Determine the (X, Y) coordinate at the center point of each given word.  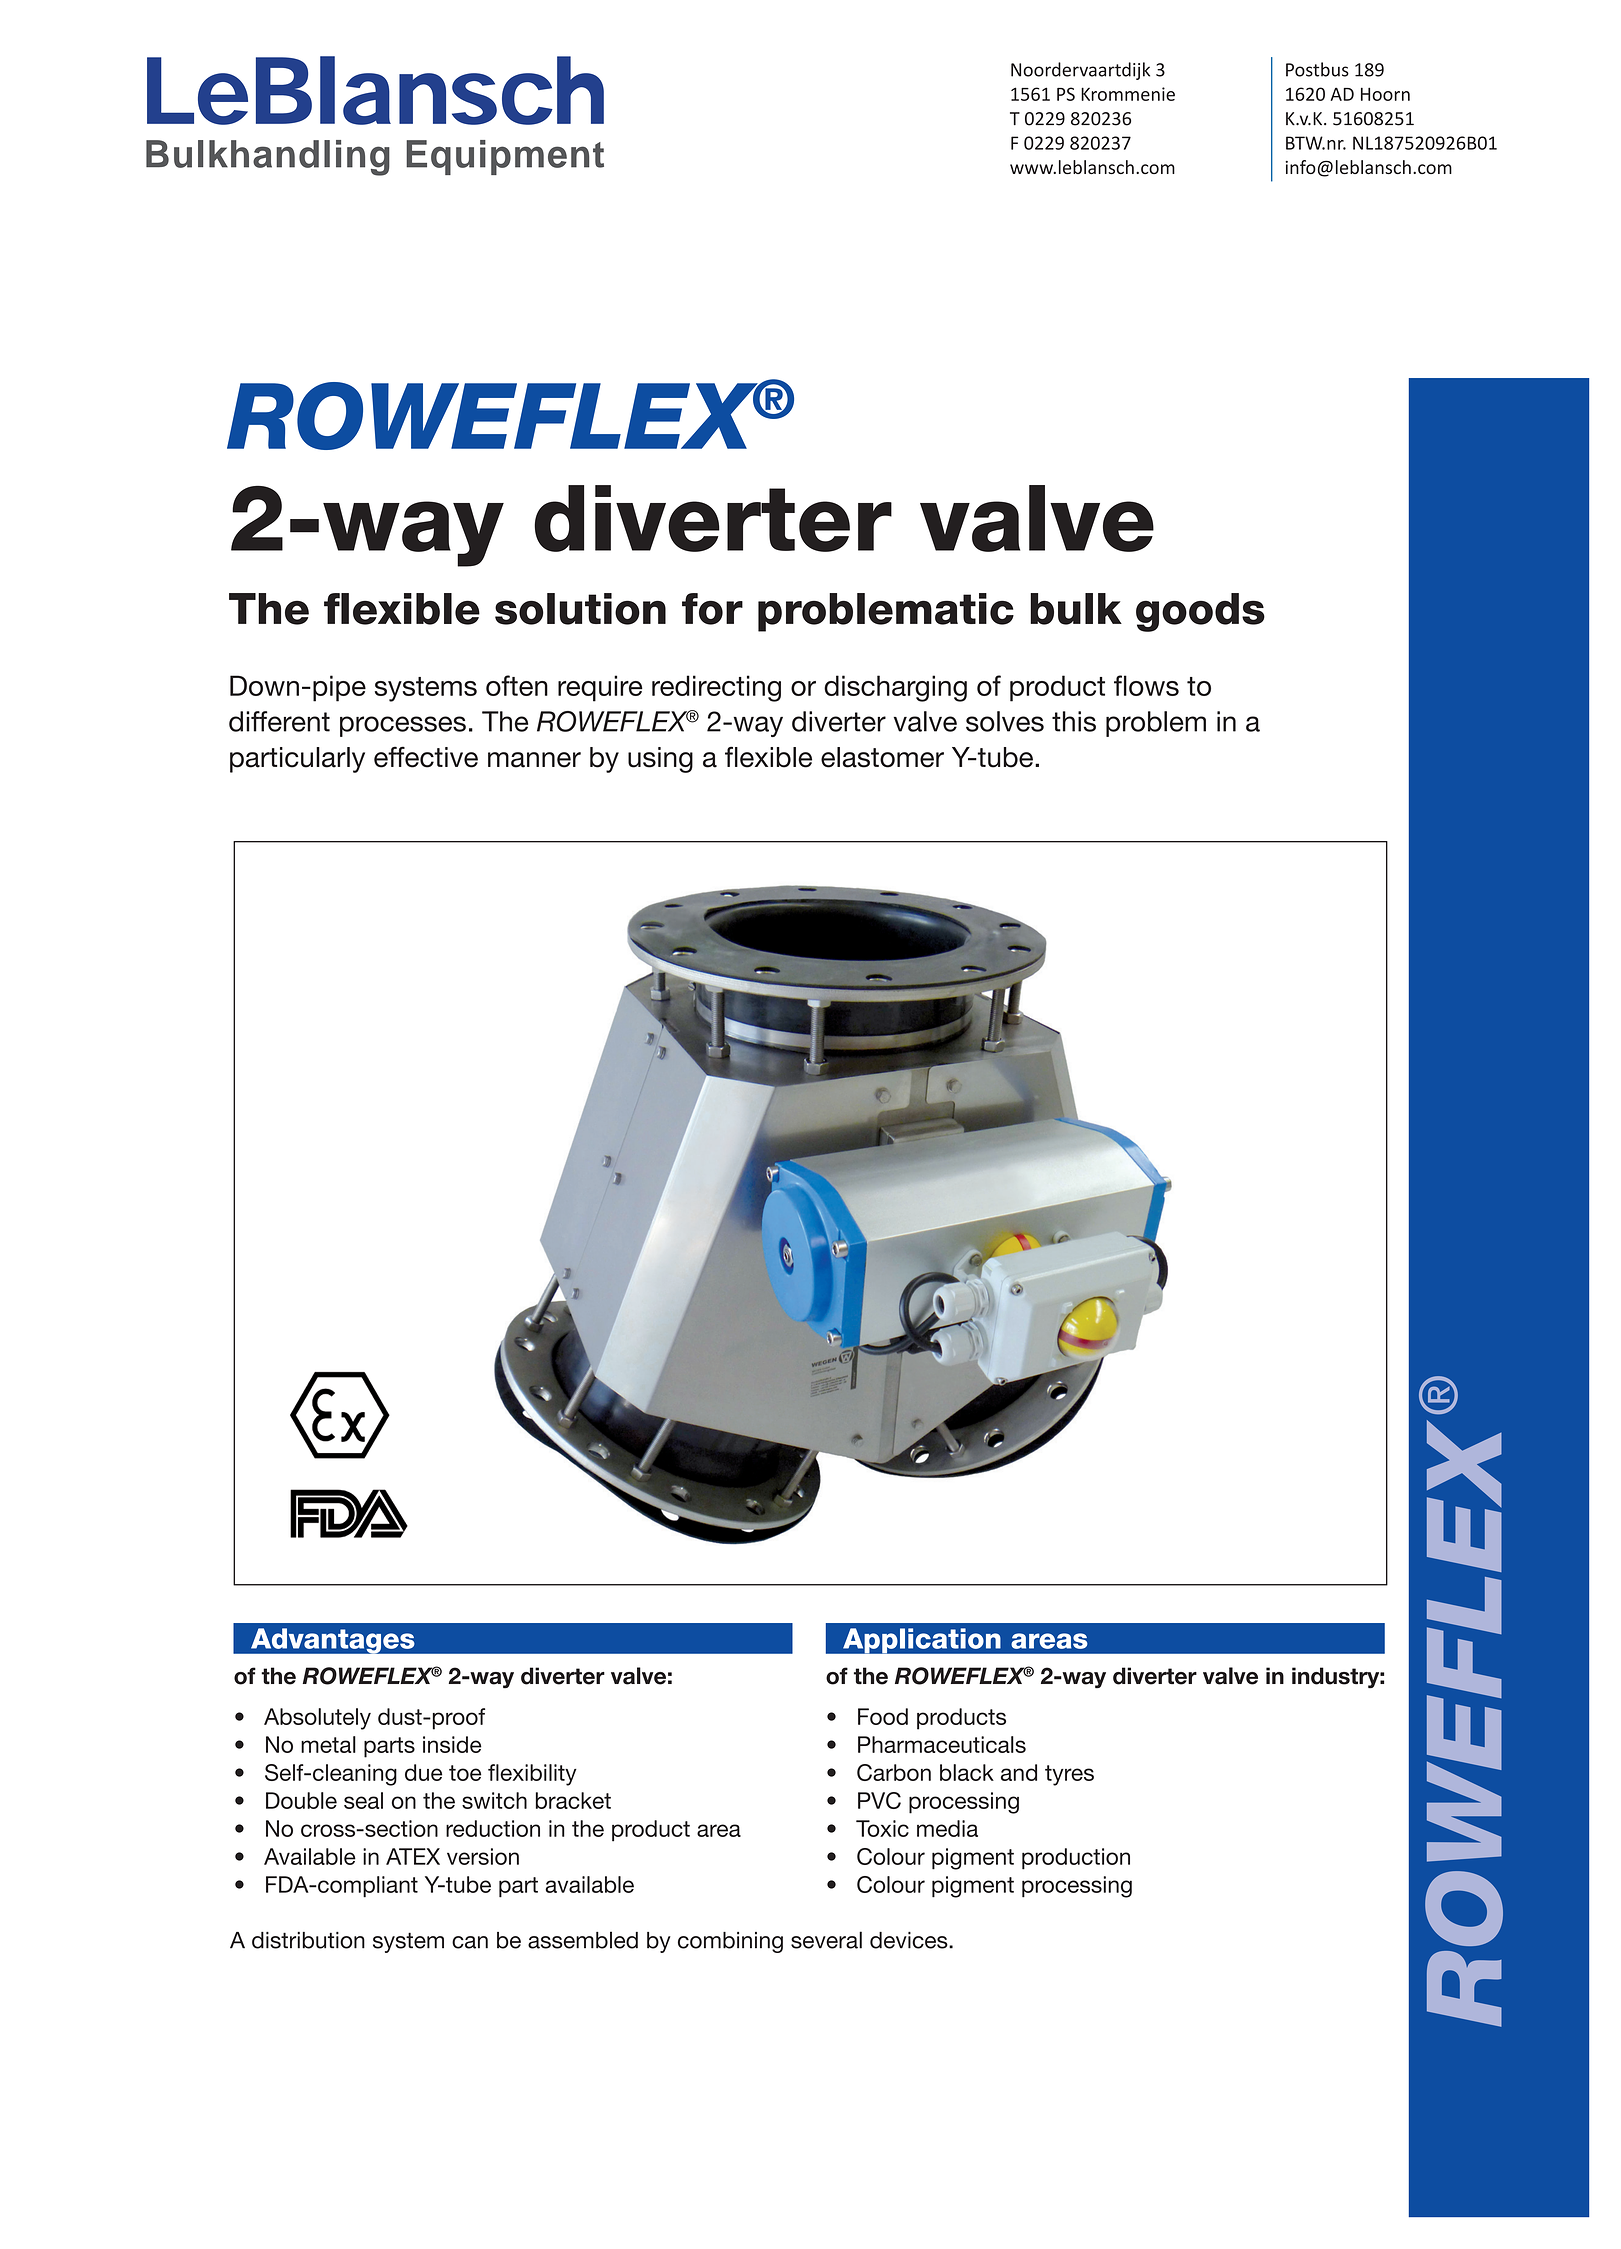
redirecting (716, 688)
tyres (1069, 1775)
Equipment (505, 157)
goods (1200, 612)
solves (1005, 721)
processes (403, 726)
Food (883, 1716)
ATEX (413, 1856)
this (1074, 721)
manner (534, 760)
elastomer (882, 757)
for (712, 609)
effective (426, 757)
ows (1154, 688)
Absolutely (317, 1719)
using (660, 760)
